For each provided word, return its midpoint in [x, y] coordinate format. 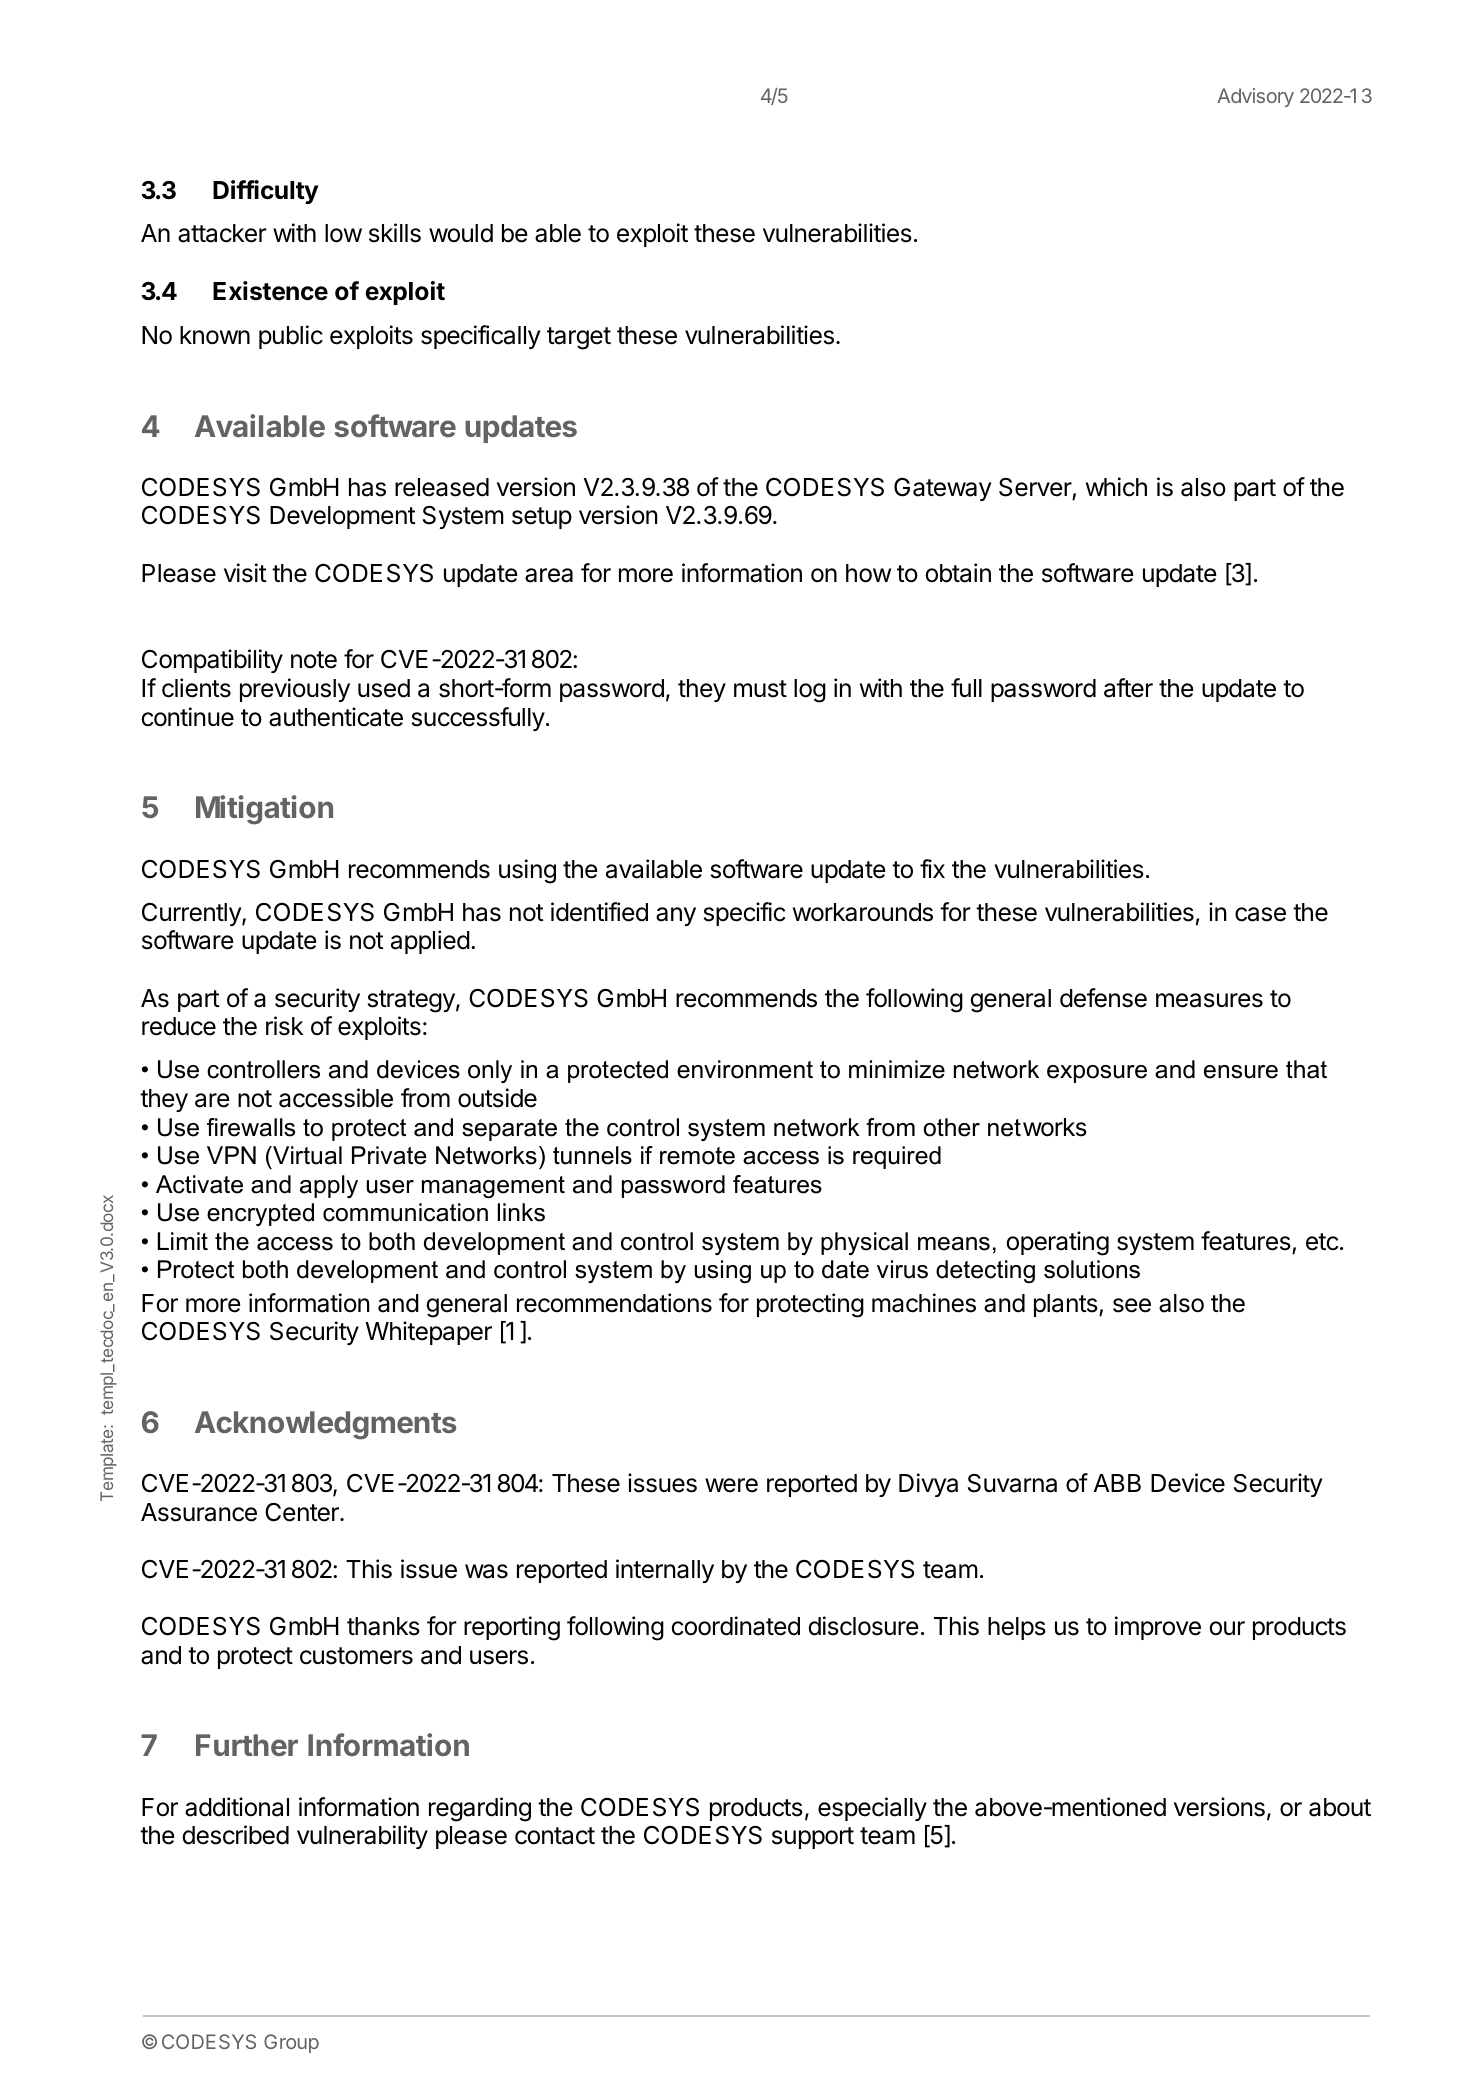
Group [291, 2043]
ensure [1241, 1072]
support [813, 1838]
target [579, 338]
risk [284, 1026]
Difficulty [265, 192]
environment [745, 1069]
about [1340, 1807]
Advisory [1256, 97]
